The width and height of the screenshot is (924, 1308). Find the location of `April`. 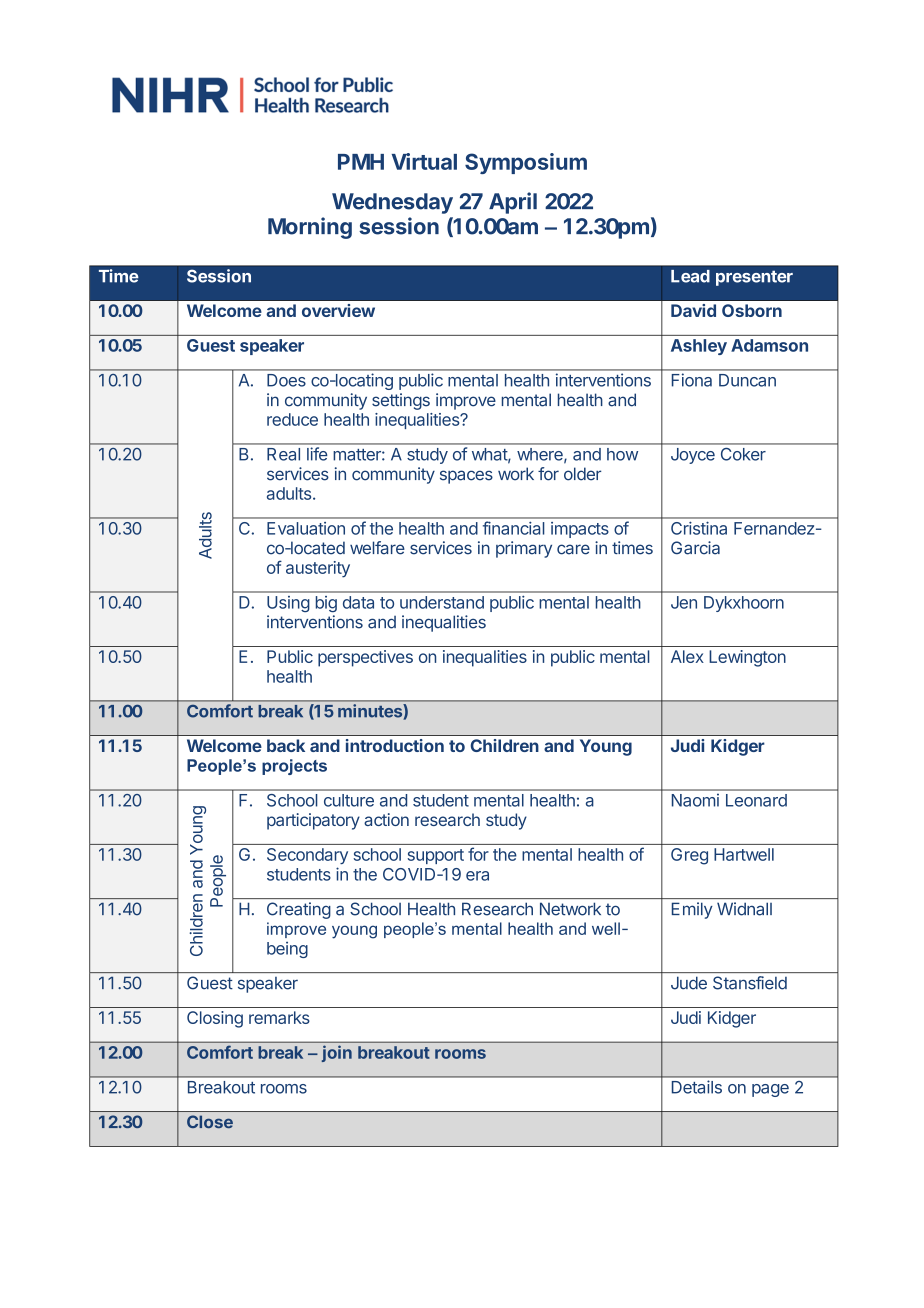

April is located at coordinates (513, 203).
